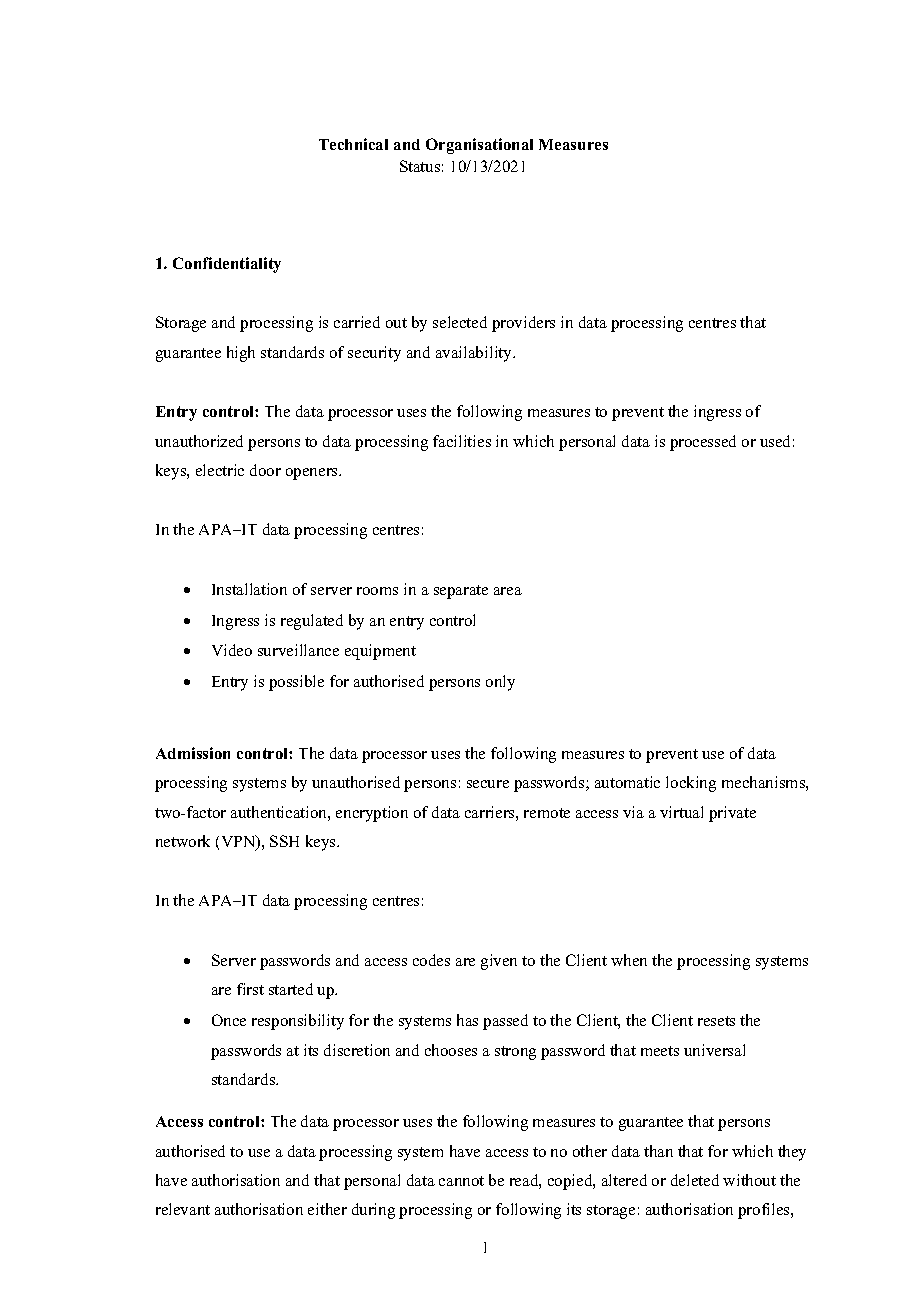 This screenshot has width=924, height=1308. I want to click on cannot, so click(461, 1181).
